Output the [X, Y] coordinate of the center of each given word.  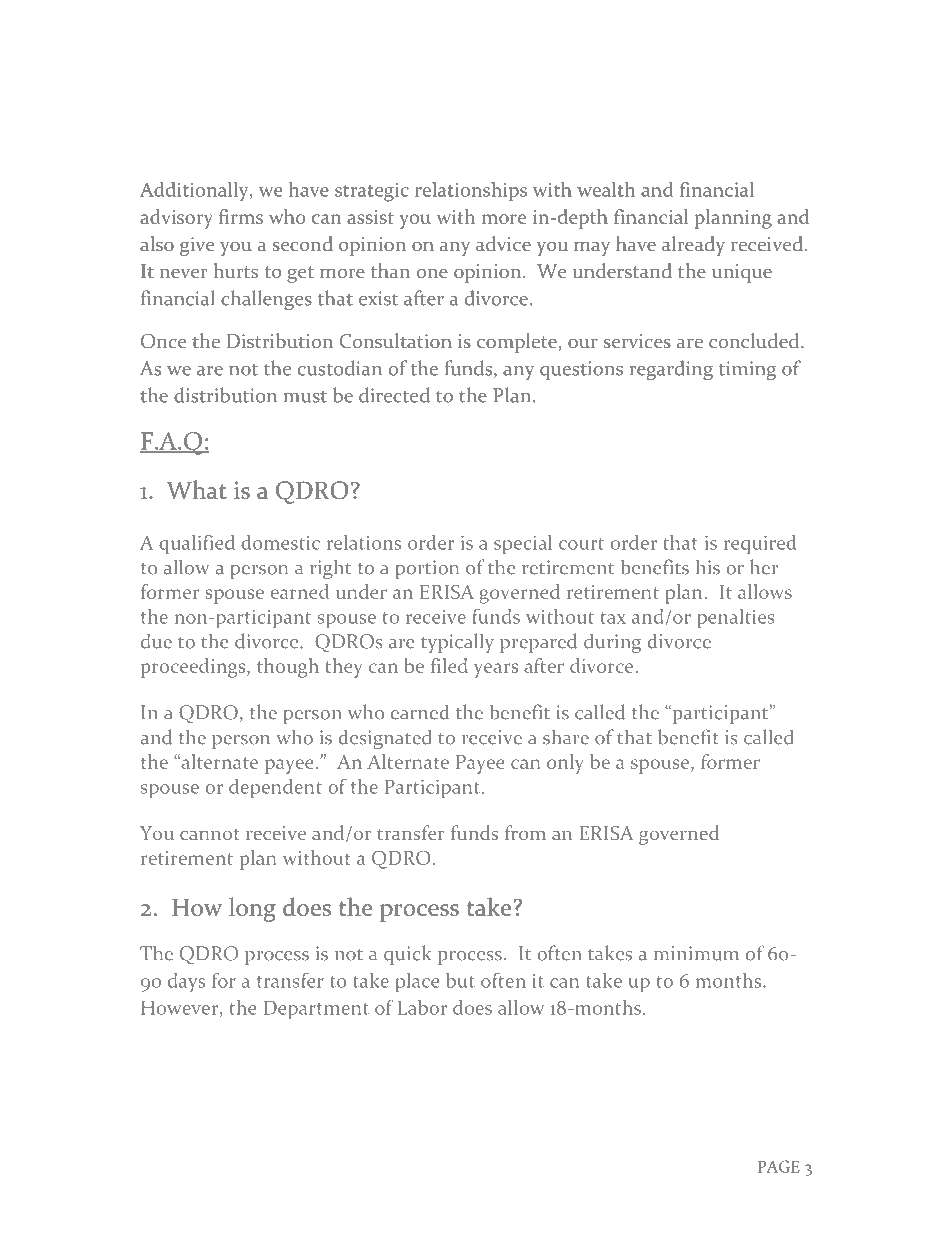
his [708, 567]
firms [241, 216]
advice [503, 243]
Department [316, 1010]
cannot [210, 834]
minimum [696, 953]
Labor [422, 1007]
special [523, 544]
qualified [197, 544]
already [693, 246]
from [525, 832]
